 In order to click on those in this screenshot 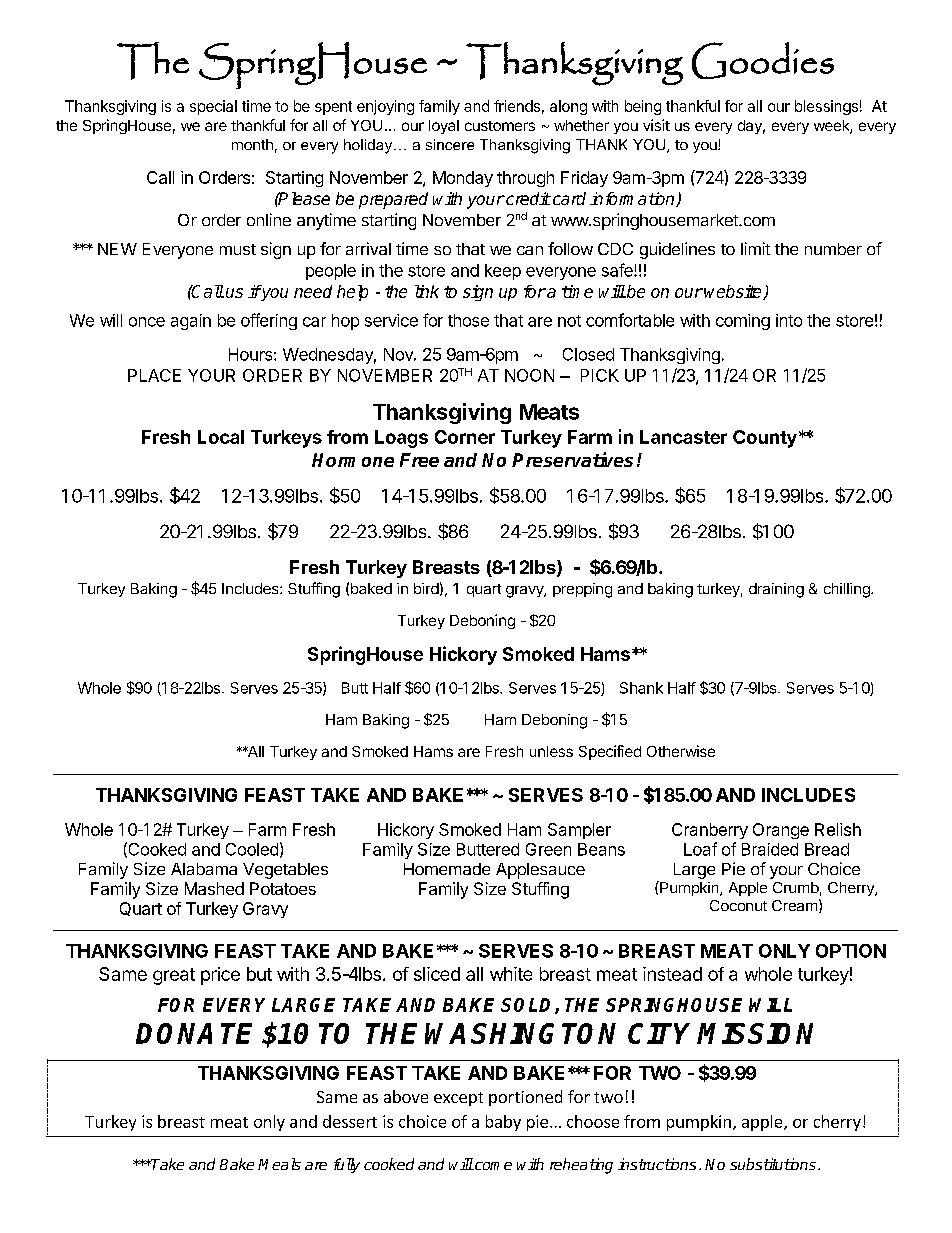, I will do `click(468, 320)`.
